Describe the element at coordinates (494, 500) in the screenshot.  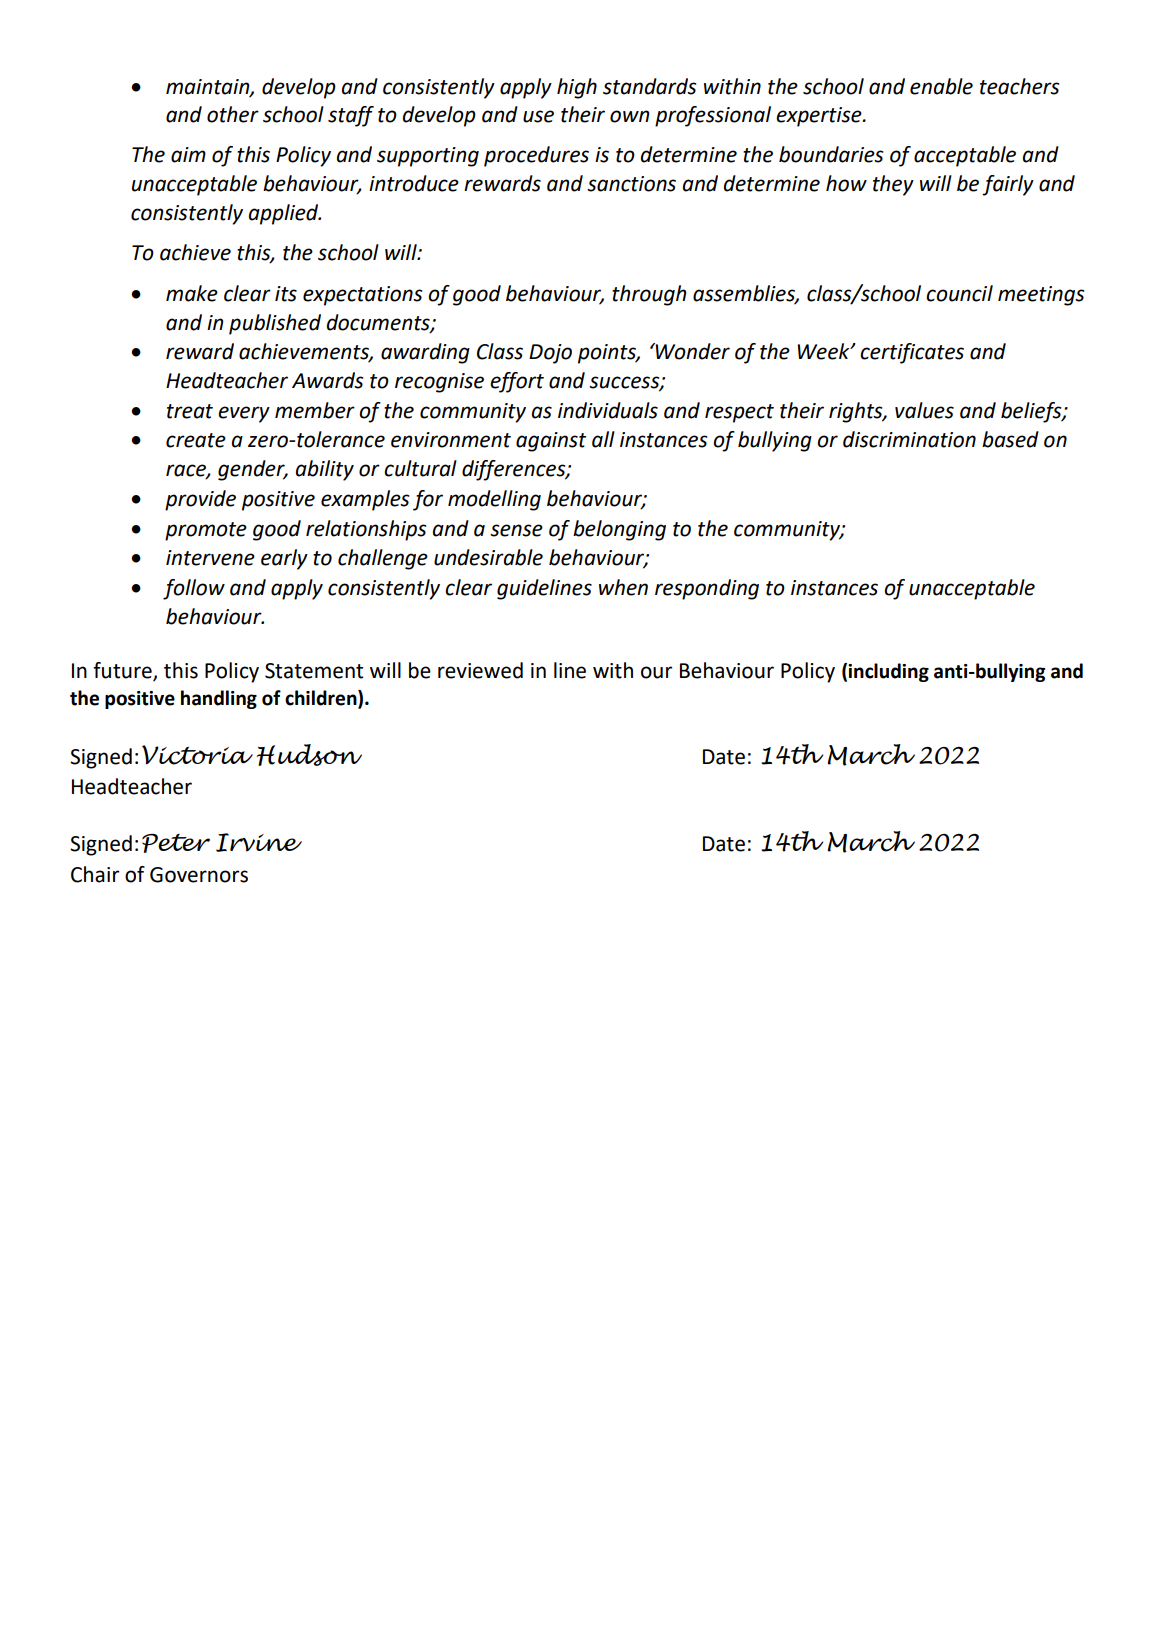
I see `modelling` at that location.
